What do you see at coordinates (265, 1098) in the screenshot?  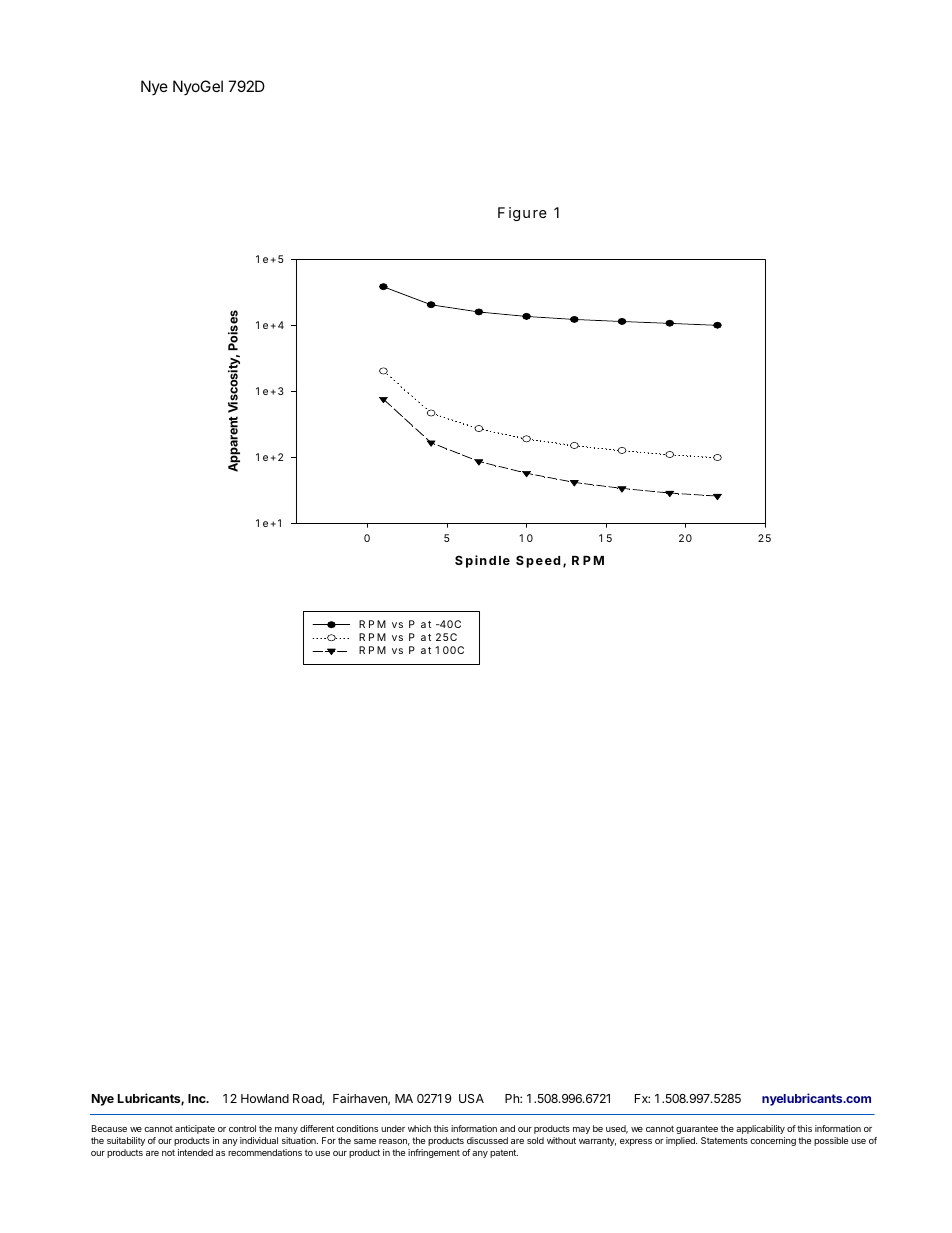 I see `Howland` at bounding box center [265, 1098].
